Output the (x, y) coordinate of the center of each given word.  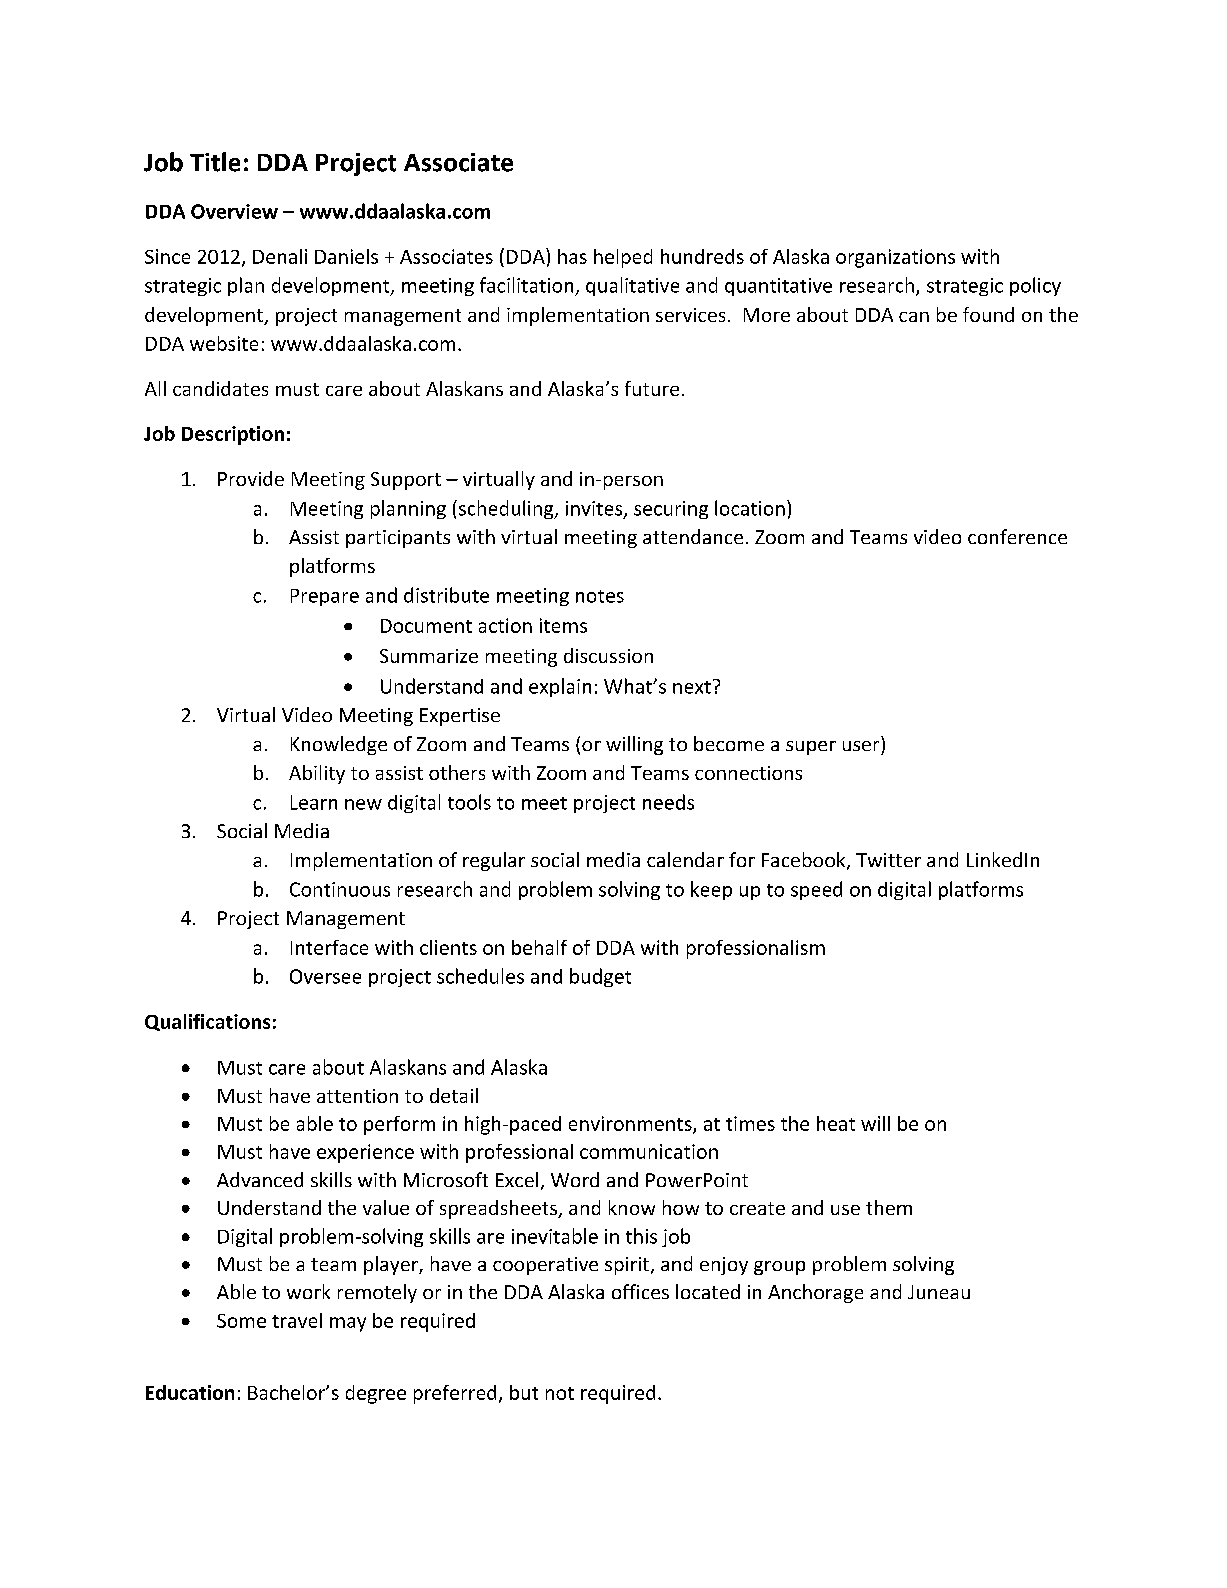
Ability (317, 774)
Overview (234, 211)
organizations (895, 258)
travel (297, 1320)
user (861, 746)
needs (668, 802)
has (572, 256)
